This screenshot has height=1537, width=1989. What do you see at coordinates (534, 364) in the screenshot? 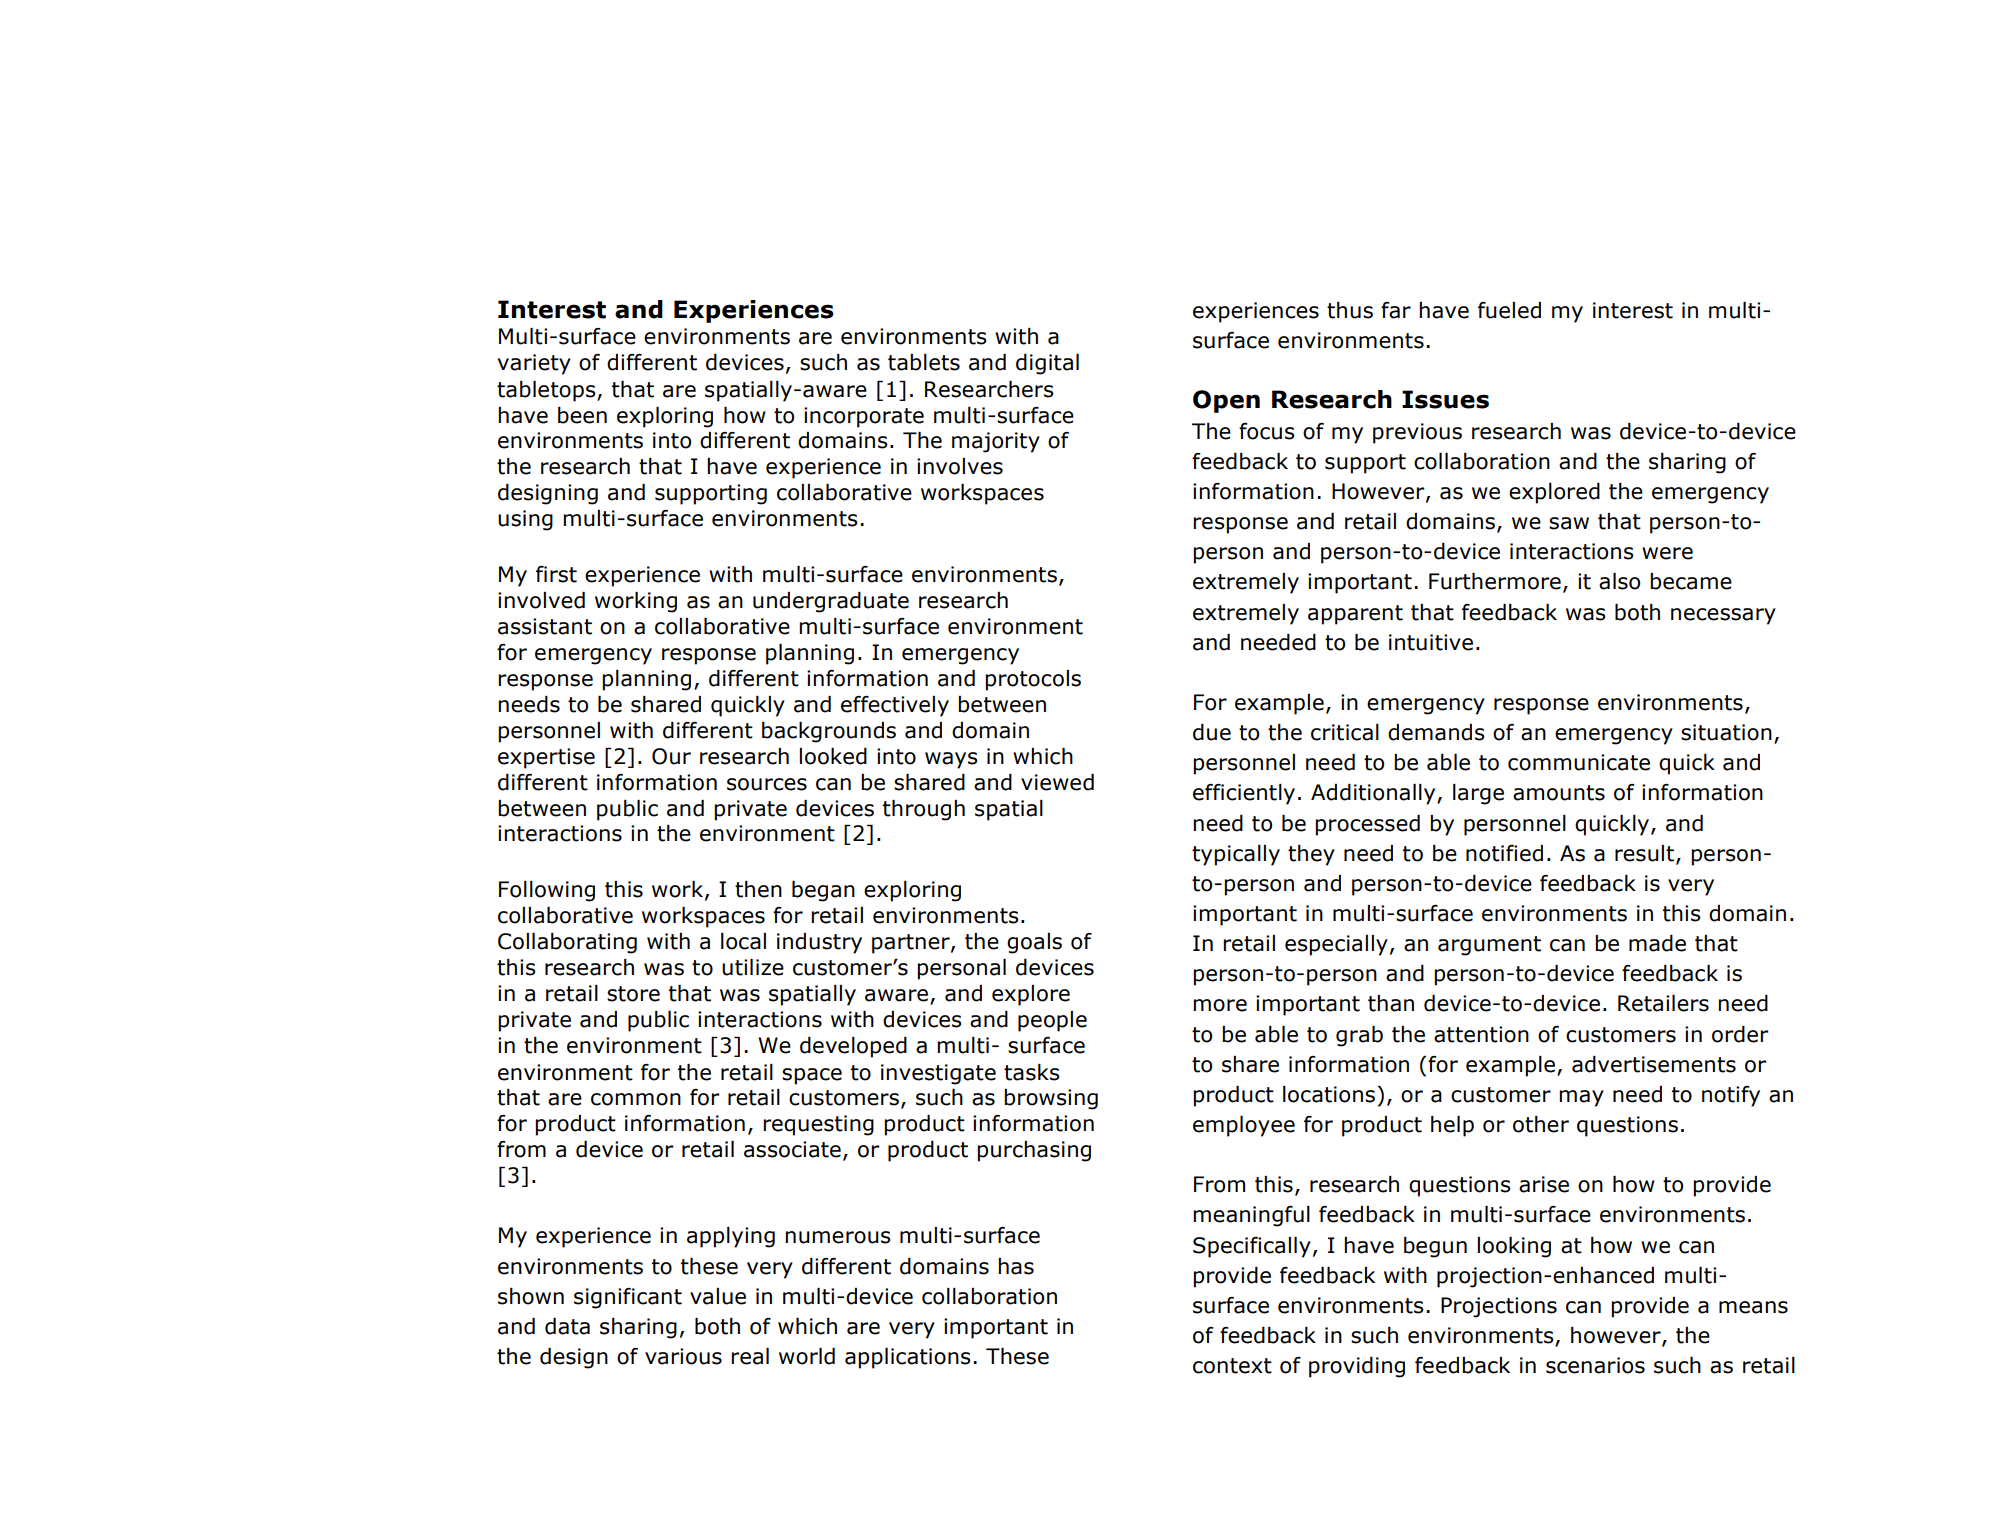
I see `variety` at bounding box center [534, 364].
